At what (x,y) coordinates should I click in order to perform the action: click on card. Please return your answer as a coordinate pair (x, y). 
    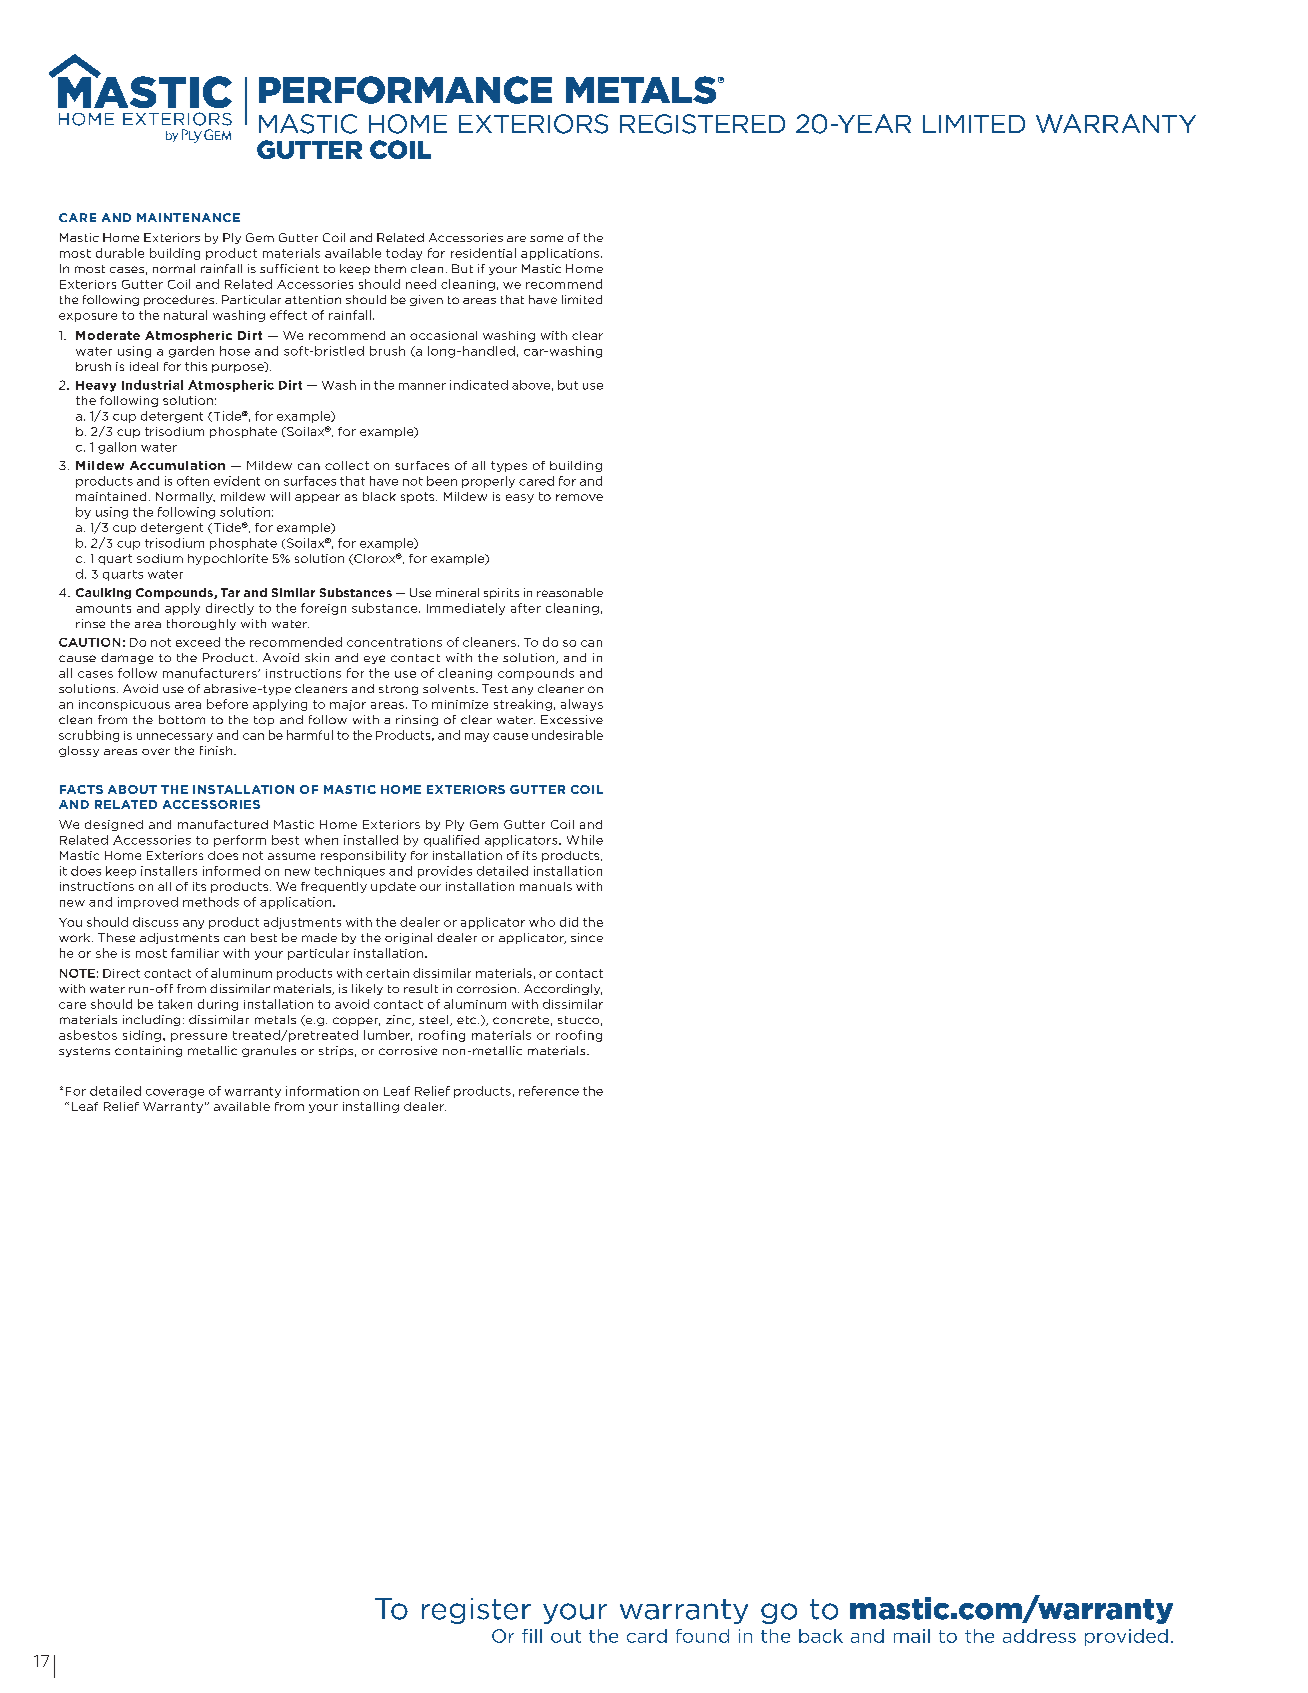
    Looking at the image, I should click on (647, 1636).
